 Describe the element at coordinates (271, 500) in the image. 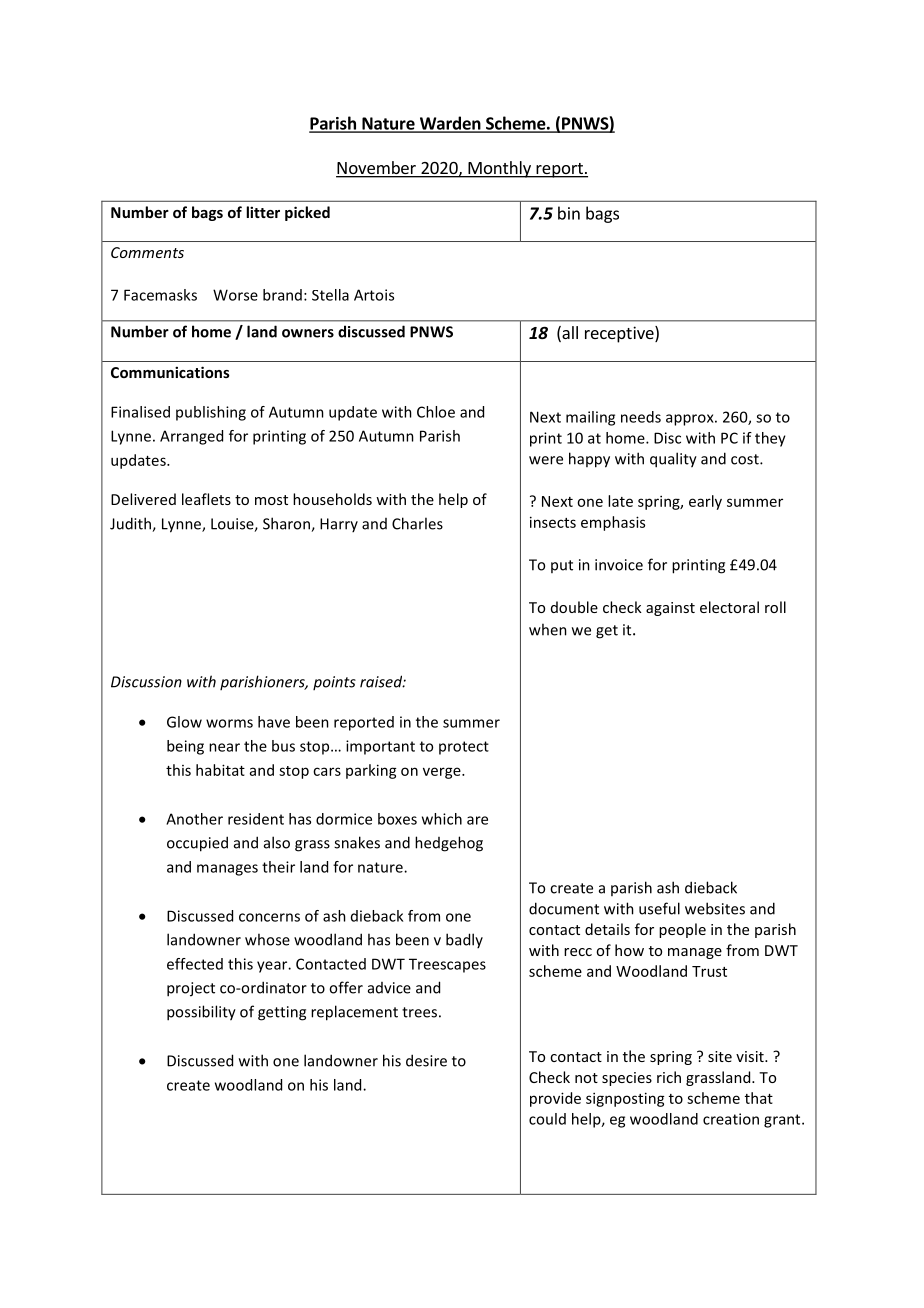

I see `most` at that location.
